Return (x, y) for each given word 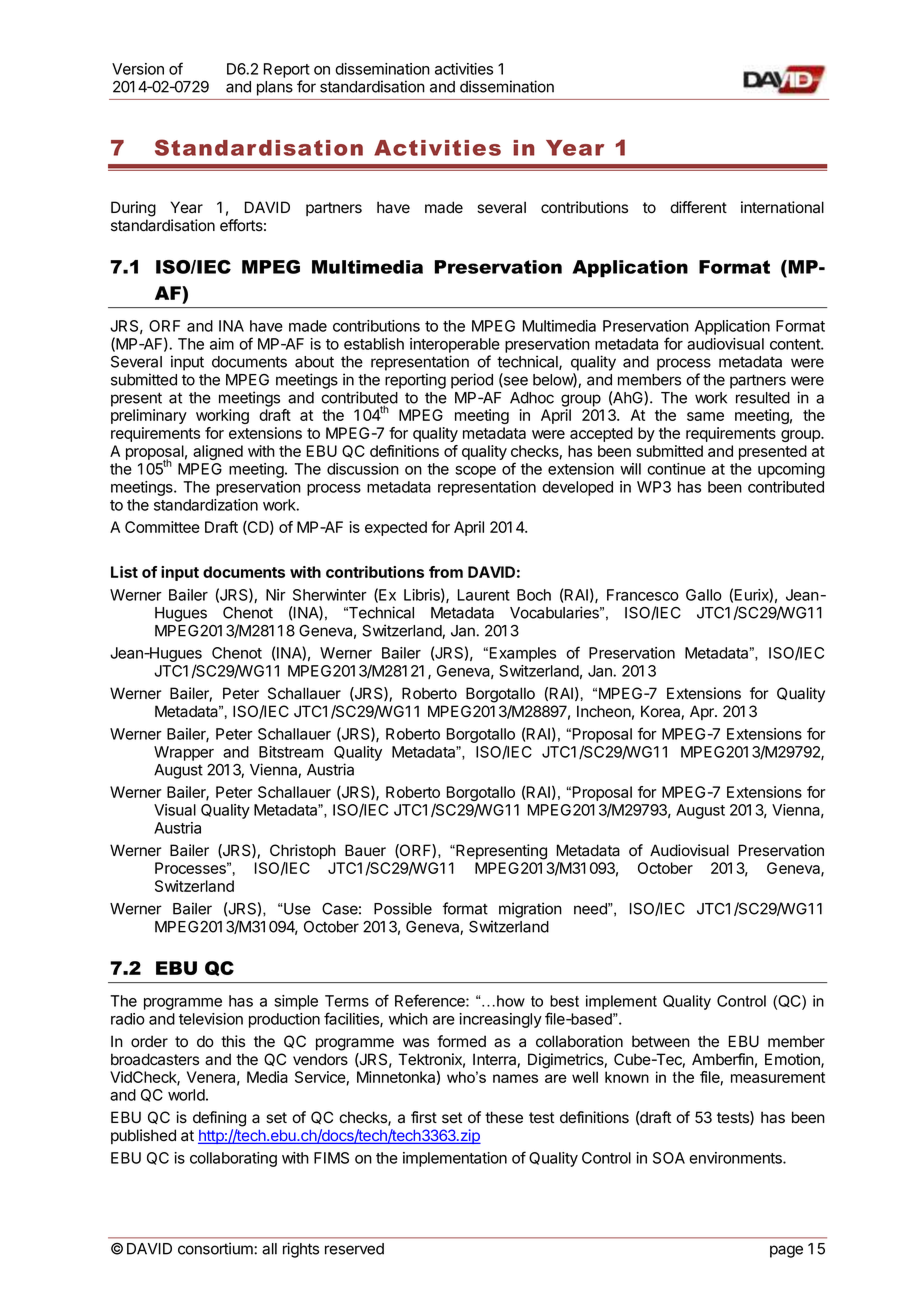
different (698, 207)
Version (138, 69)
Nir (276, 595)
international (782, 207)
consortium (216, 1248)
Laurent (484, 595)
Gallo (704, 595)
